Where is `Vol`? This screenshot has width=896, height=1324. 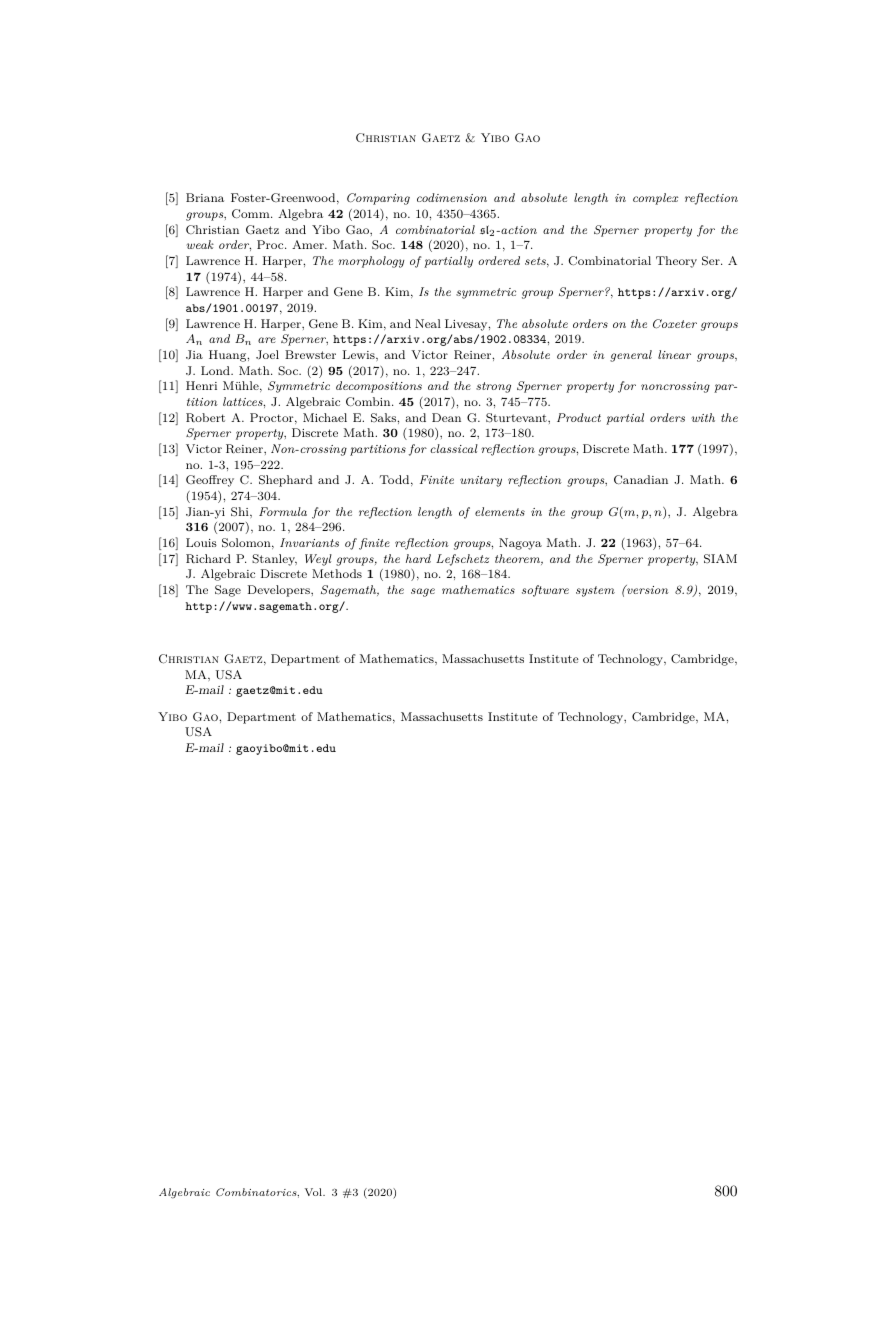 Vol is located at coordinates (314, 1192).
